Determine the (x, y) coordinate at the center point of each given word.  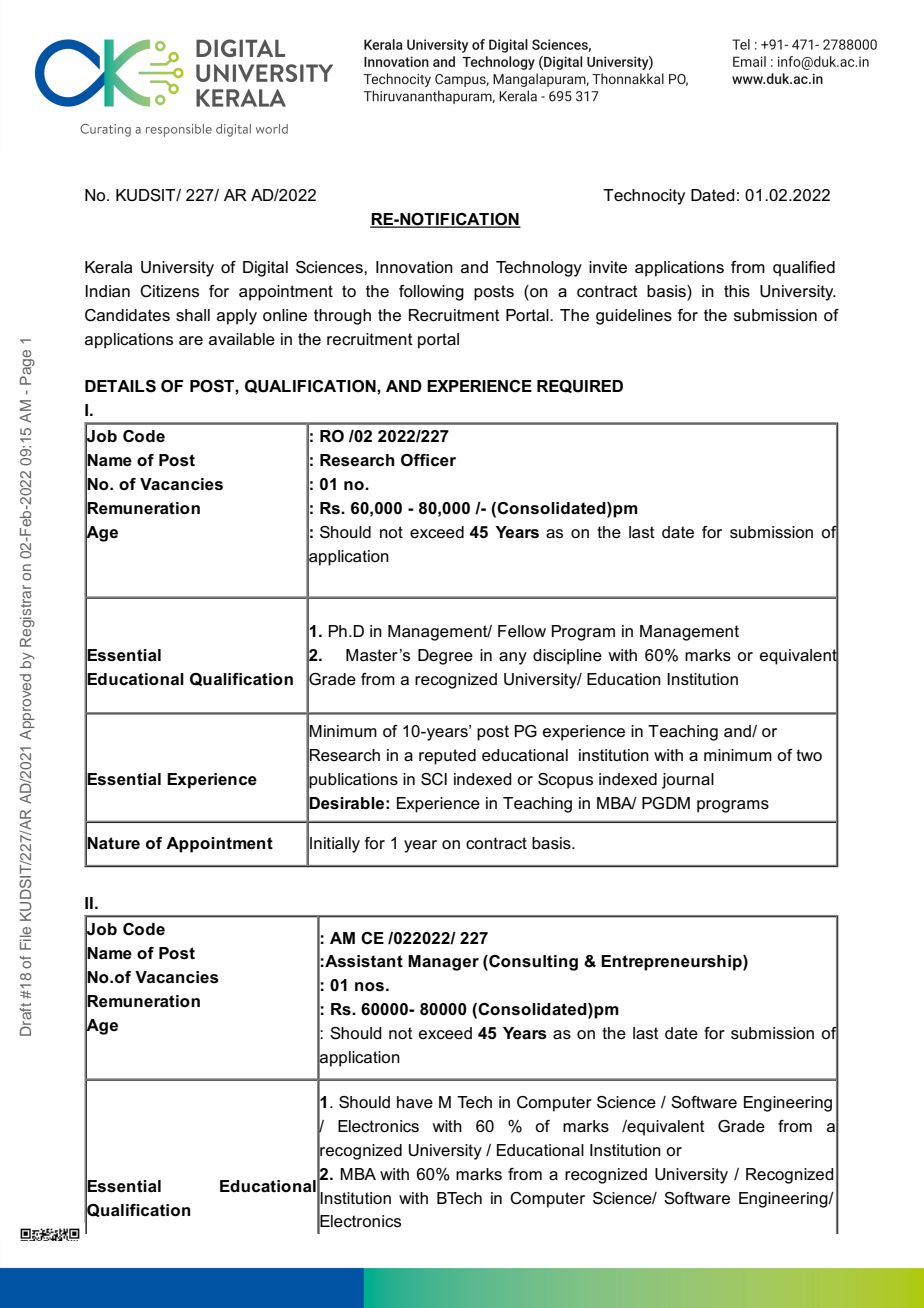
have (415, 1102)
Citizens (169, 291)
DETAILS (120, 386)
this (737, 291)
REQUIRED (580, 386)
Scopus (565, 781)
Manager (443, 963)
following (431, 293)
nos (369, 987)
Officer (428, 460)
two (809, 755)
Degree (445, 657)
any (513, 658)
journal (688, 781)
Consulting (532, 963)
